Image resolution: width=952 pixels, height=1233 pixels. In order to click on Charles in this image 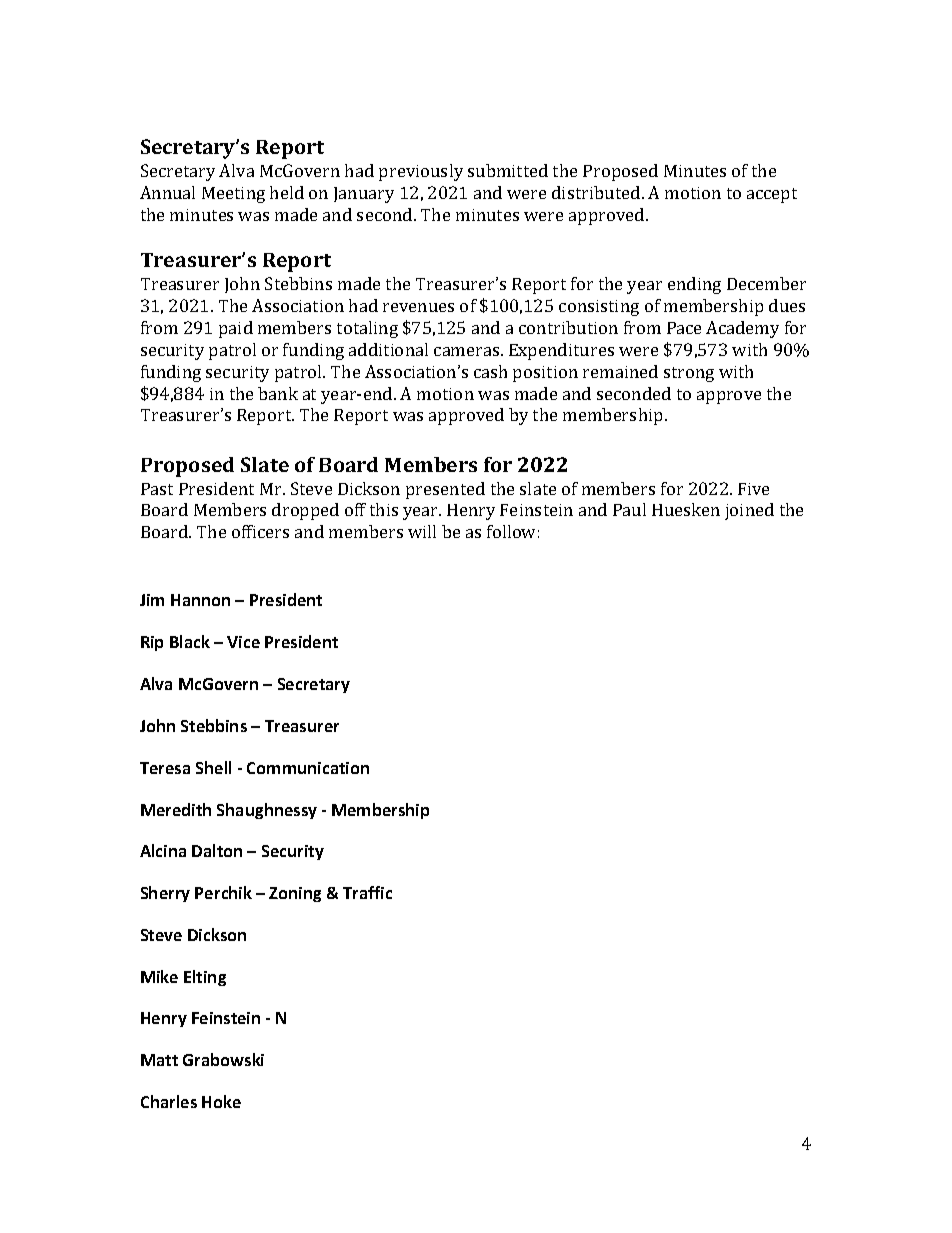, I will do `click(169, 1101)`.
